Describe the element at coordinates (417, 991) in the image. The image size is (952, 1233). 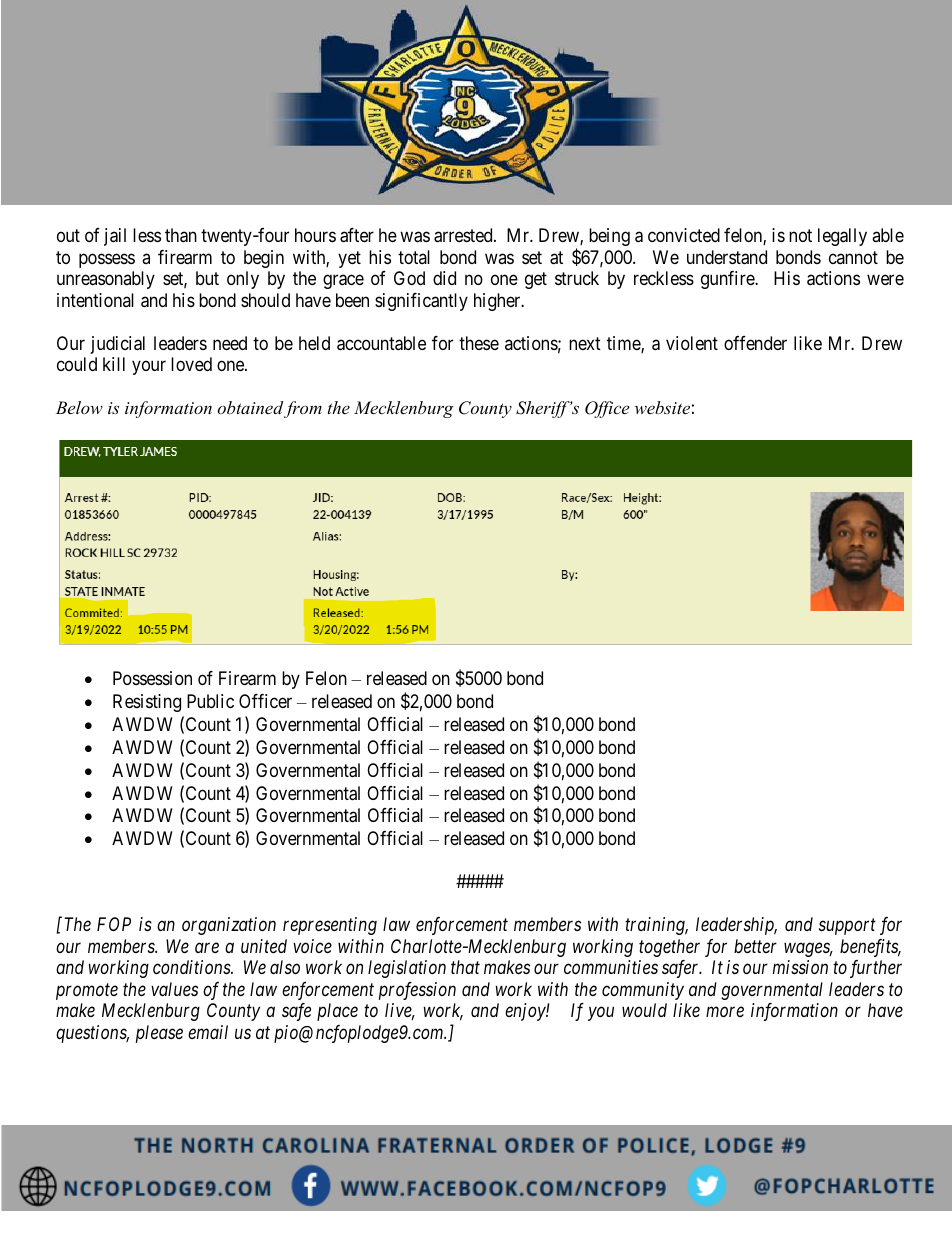
I see `profession` at that location.
